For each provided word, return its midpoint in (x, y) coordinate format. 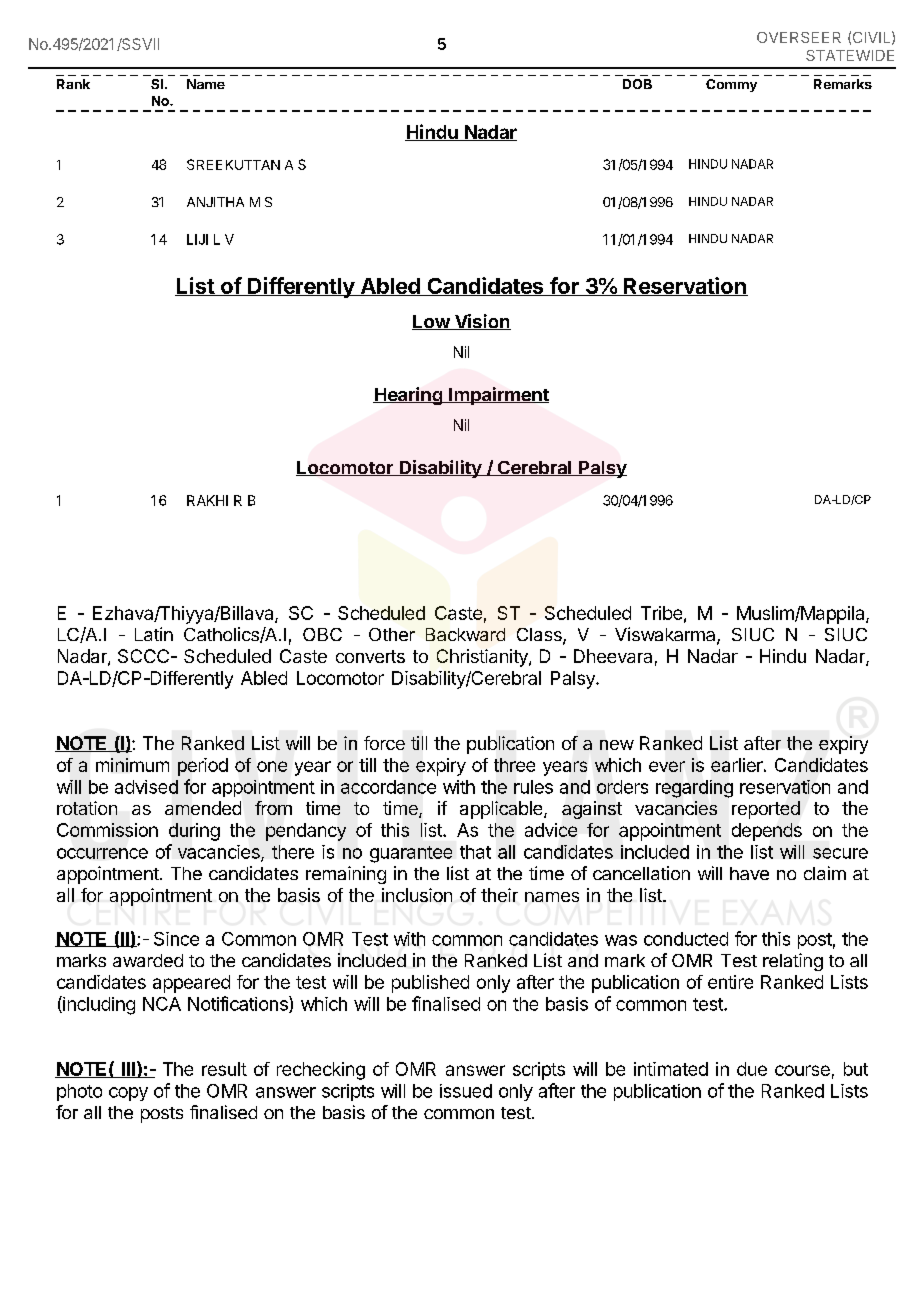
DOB (637, 84)
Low (432, 322)
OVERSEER (799, 37)
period (203, 767)
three (514, 765)
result (224, 1069)
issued (466, 1091)
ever (667, 766)
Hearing (408, 396)
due (752, 1069)
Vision (481, 322)
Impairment (498, 396)
